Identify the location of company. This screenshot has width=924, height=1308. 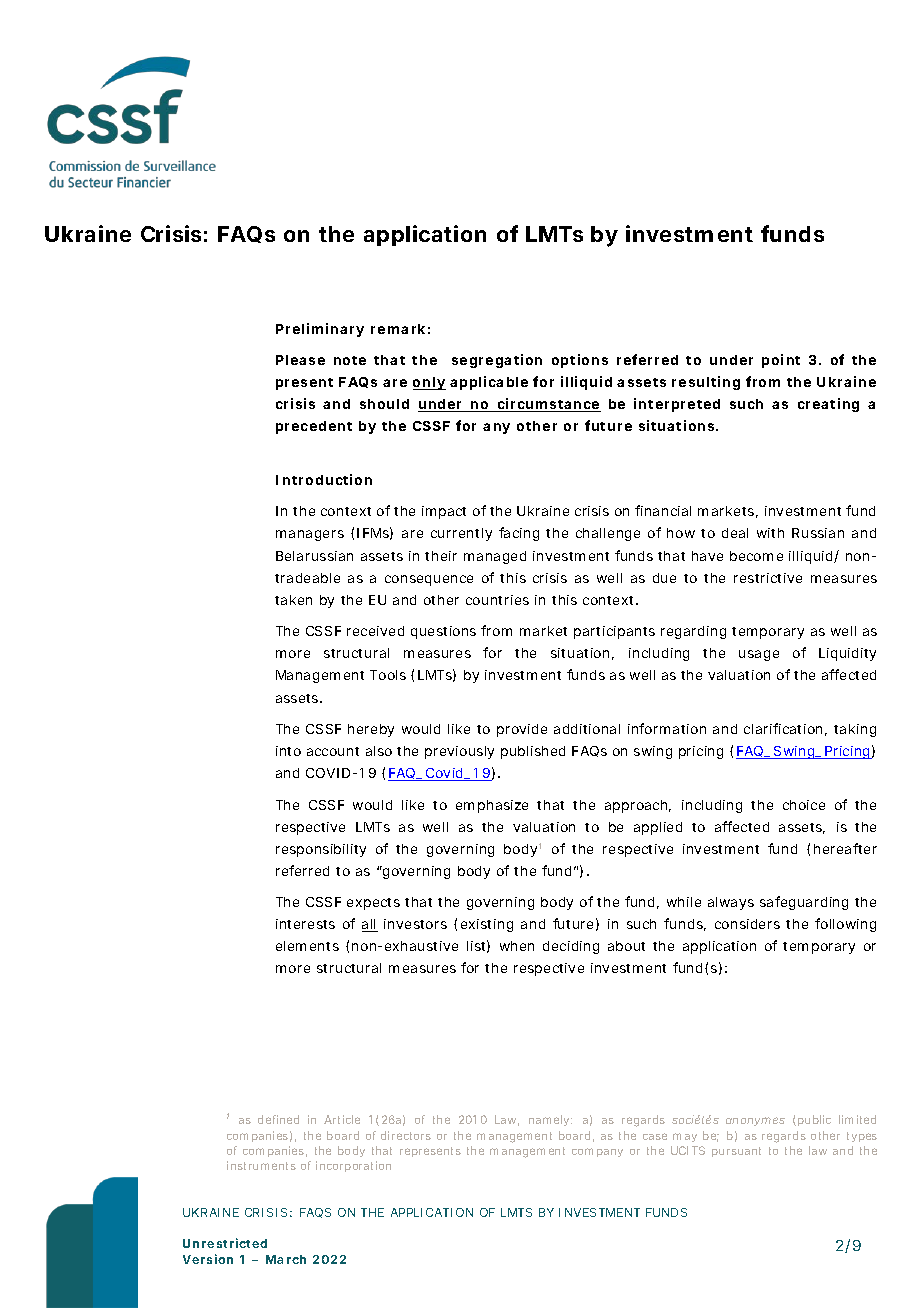
(597, 1152).
